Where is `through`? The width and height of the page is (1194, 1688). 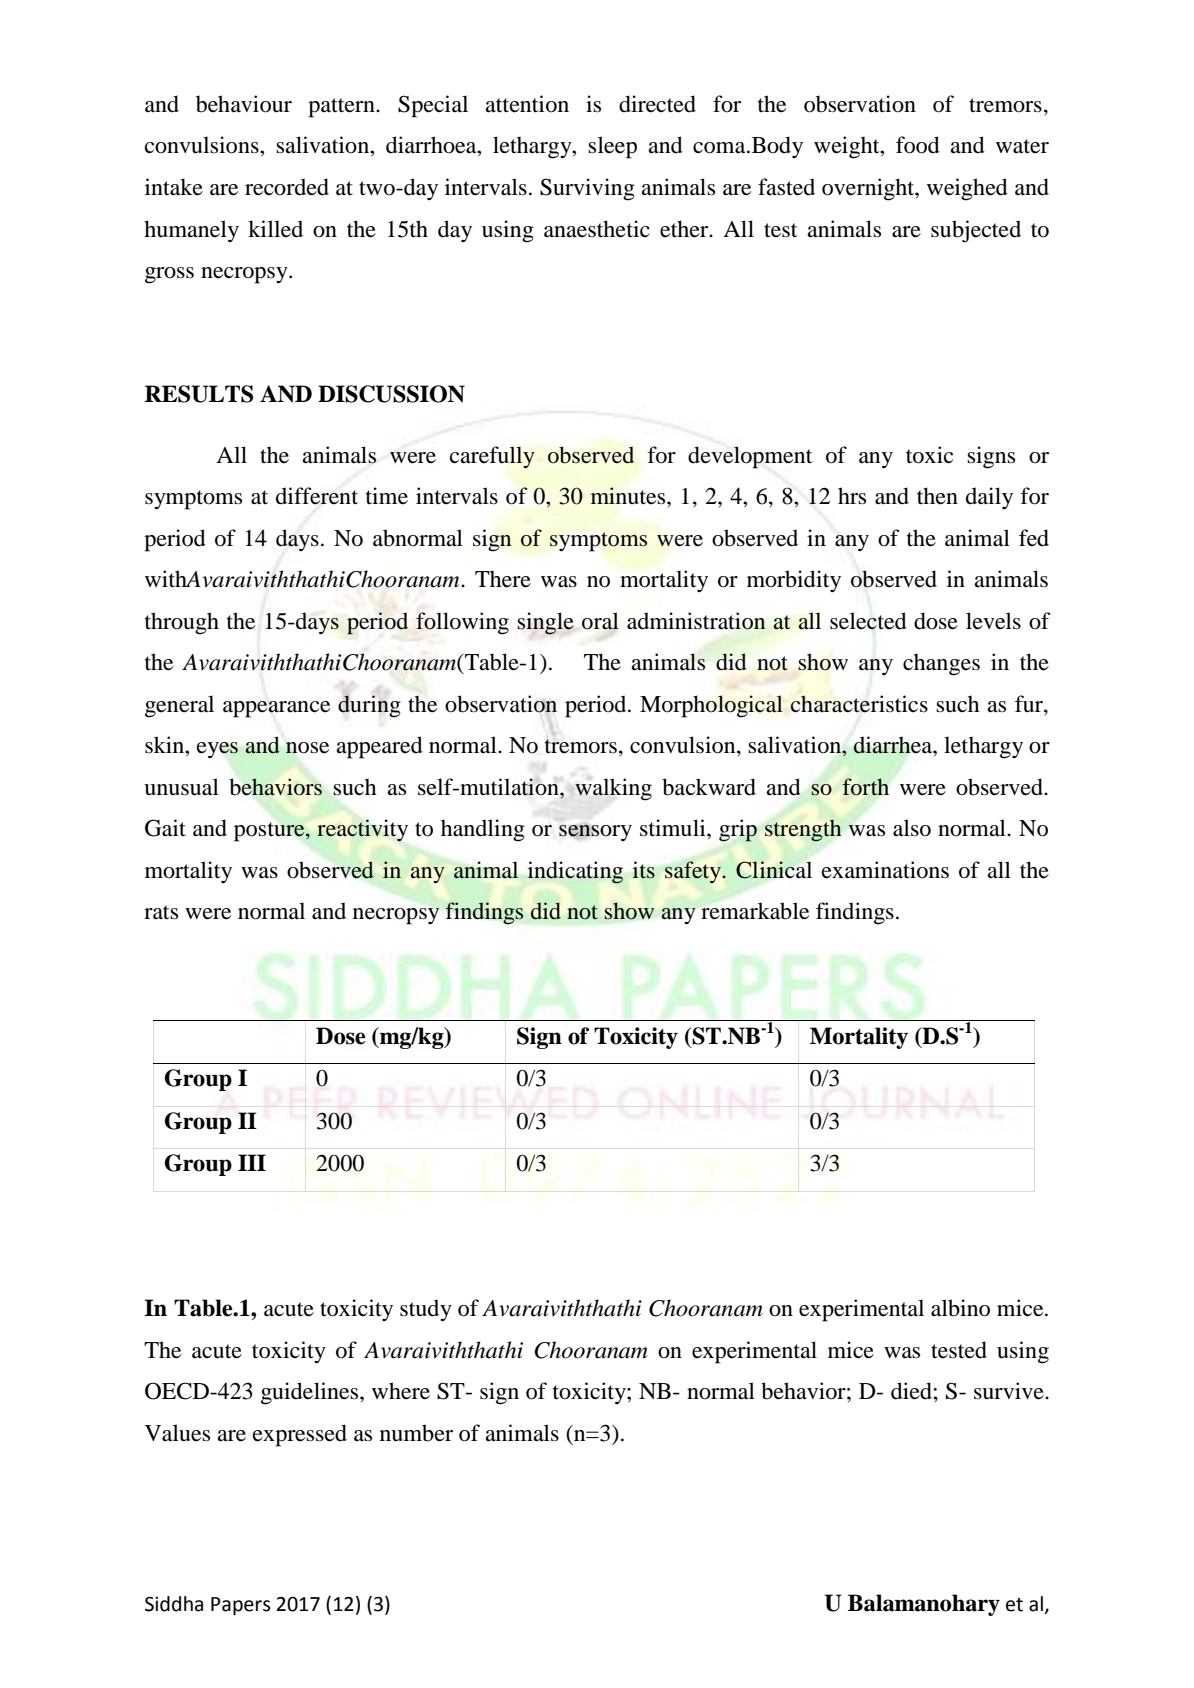 through is located at coordinates (182, 623).
